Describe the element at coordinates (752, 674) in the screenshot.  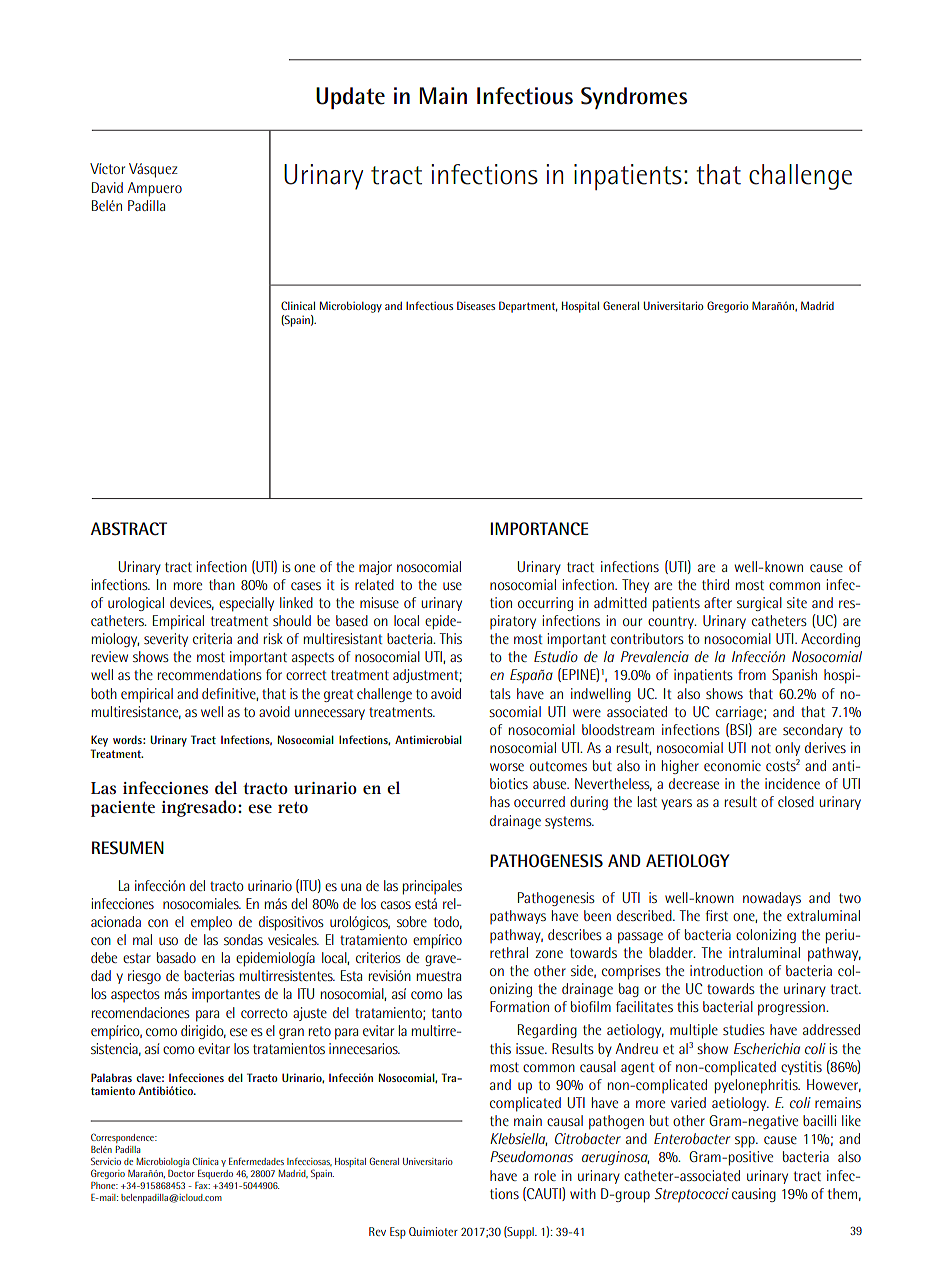
I see `from` at that location.
